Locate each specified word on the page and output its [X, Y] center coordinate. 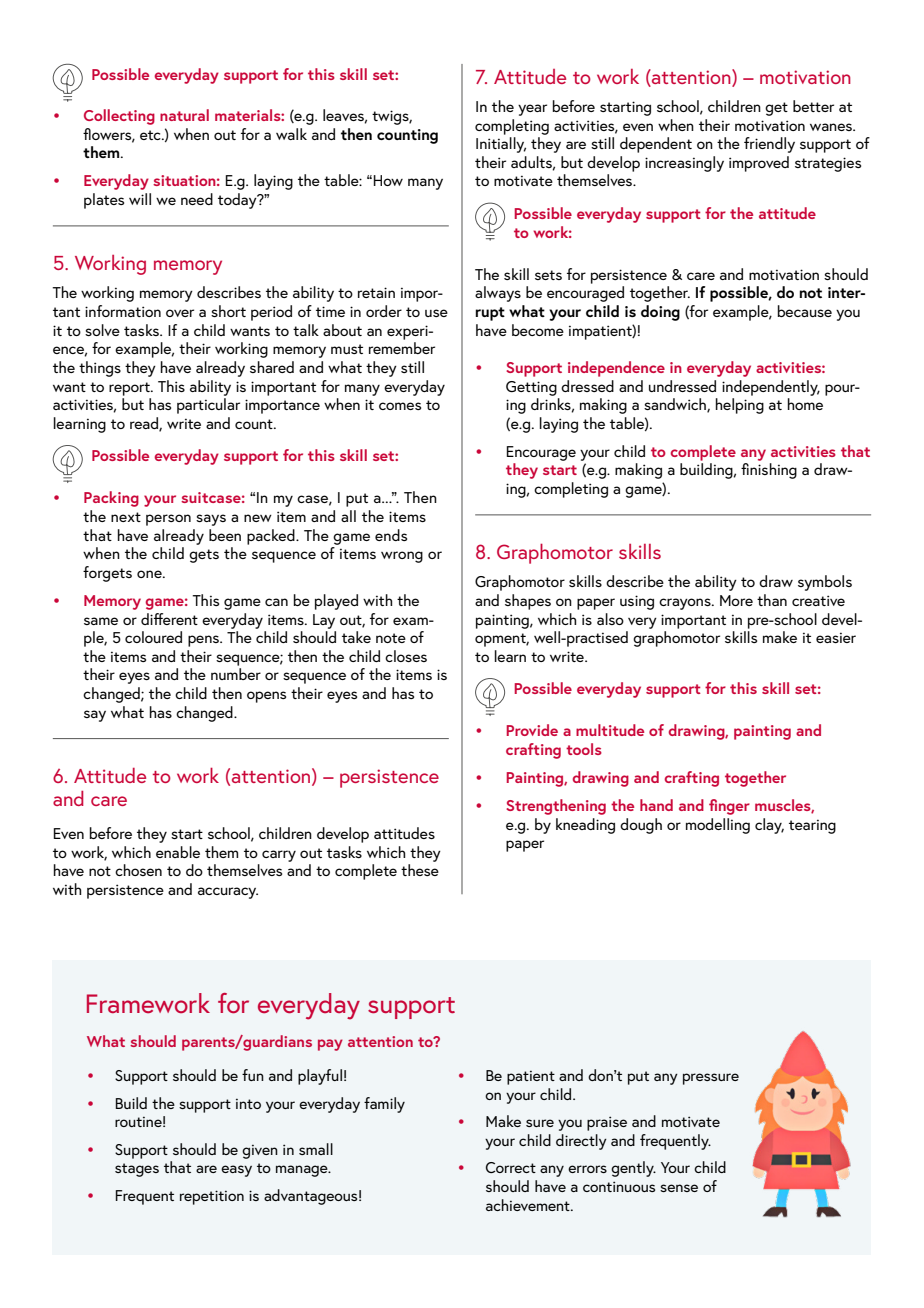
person [168, 520]
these [420, 870]
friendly [769, 145]
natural [184, 115]
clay [769, 826]
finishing [769, 471]
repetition [212, 1197]
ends [391, 535]
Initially [501, 145]
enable [178, 852]
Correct [511, 1167]
